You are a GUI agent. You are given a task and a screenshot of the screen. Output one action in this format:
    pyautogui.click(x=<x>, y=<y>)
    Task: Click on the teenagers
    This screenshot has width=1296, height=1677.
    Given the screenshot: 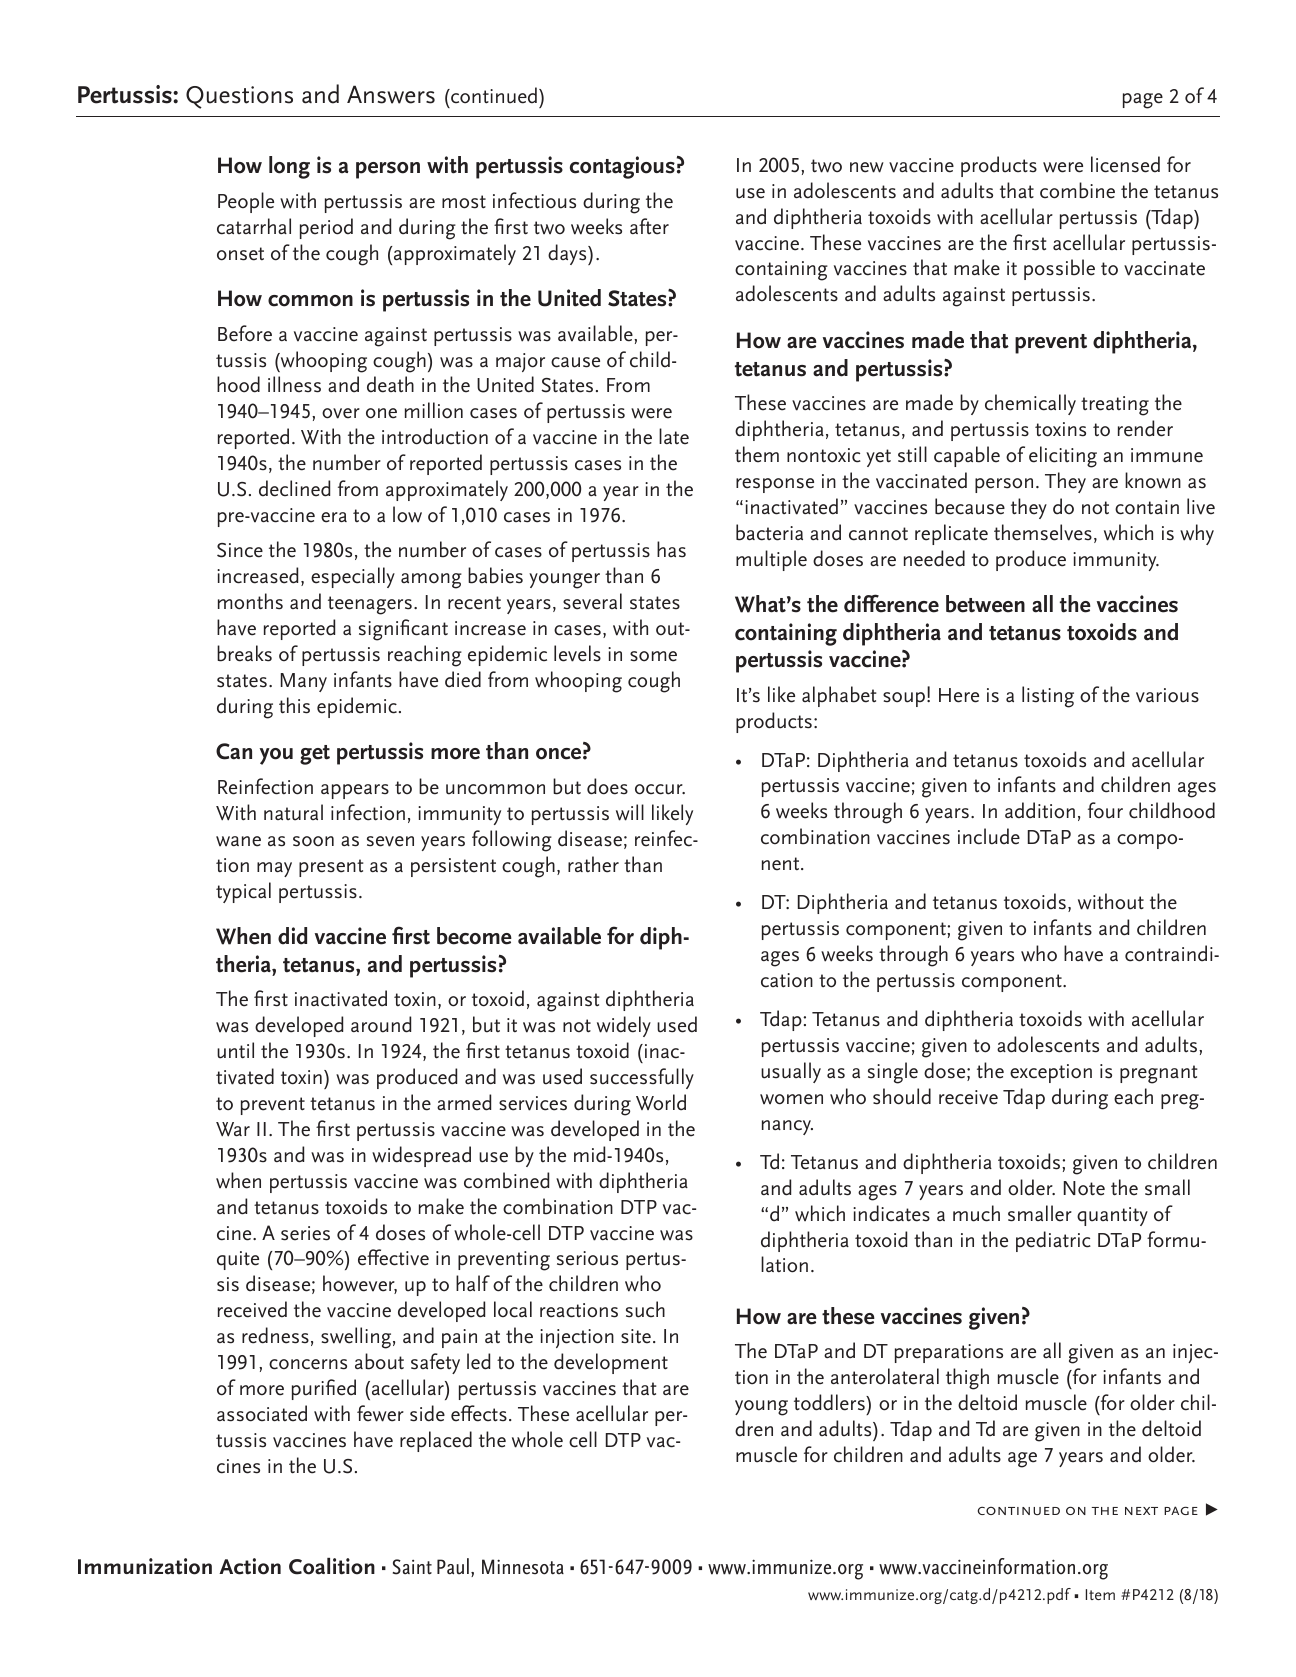 What is the action you would take?
    pyautogui.click(x=370, y=605)
